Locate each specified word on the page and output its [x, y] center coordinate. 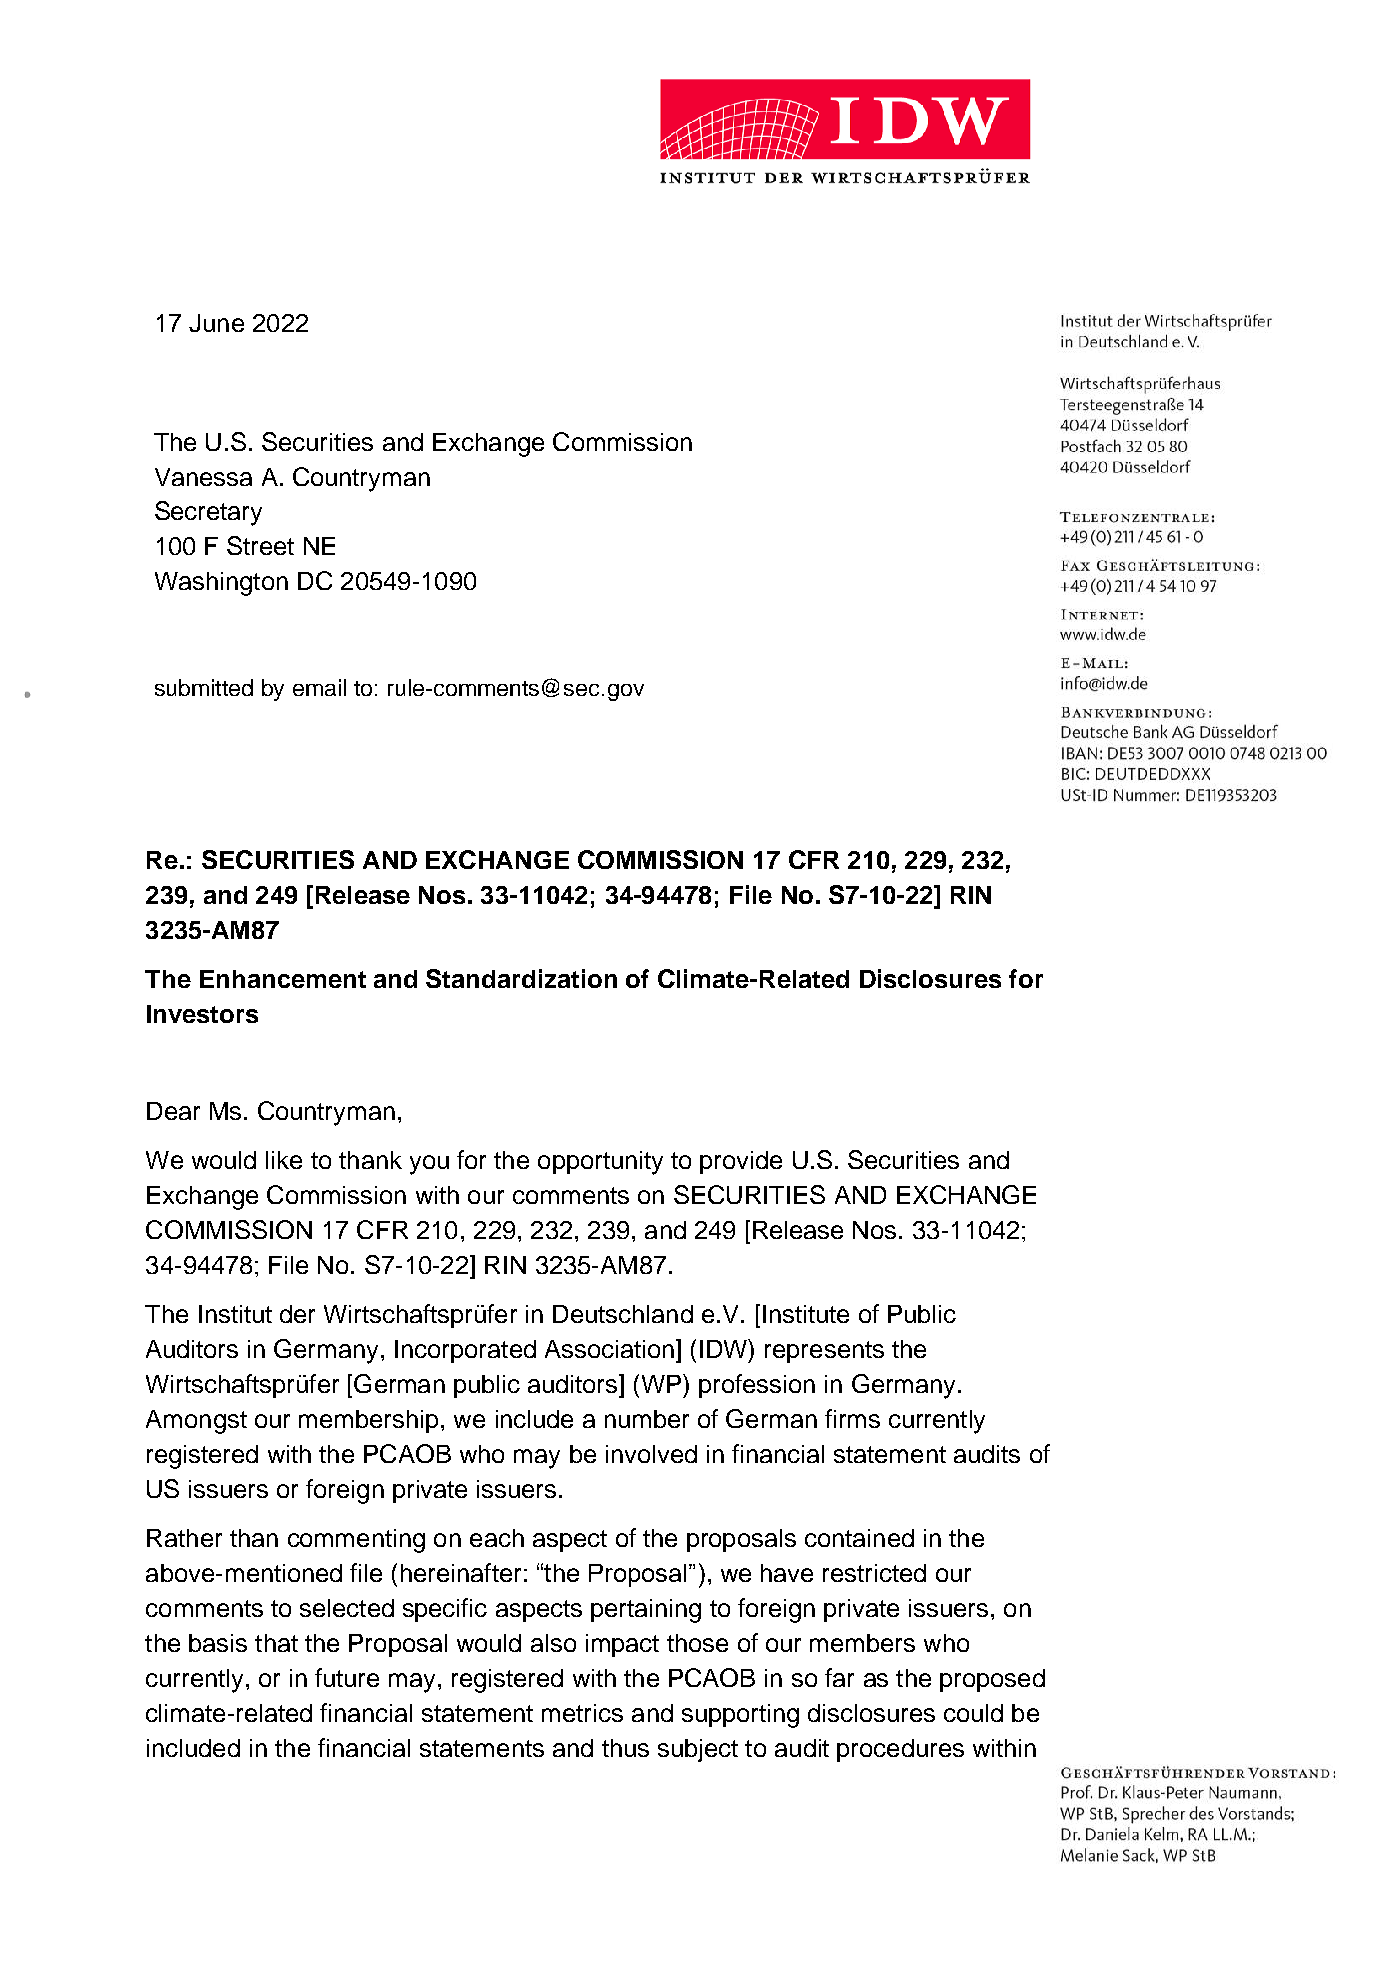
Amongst [196, 1422]
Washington [221, 584]
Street [260, 545]
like [284, 1160]
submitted [204, 687]
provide [741, 1162]
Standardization [521, 978]
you [429, 1165]
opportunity [600, 1163]
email [319, 687]
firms [852, 1418]
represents [824, 1352]
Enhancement [283, 979]
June [216, 323]
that [276, 1643]
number [647, 1419]
